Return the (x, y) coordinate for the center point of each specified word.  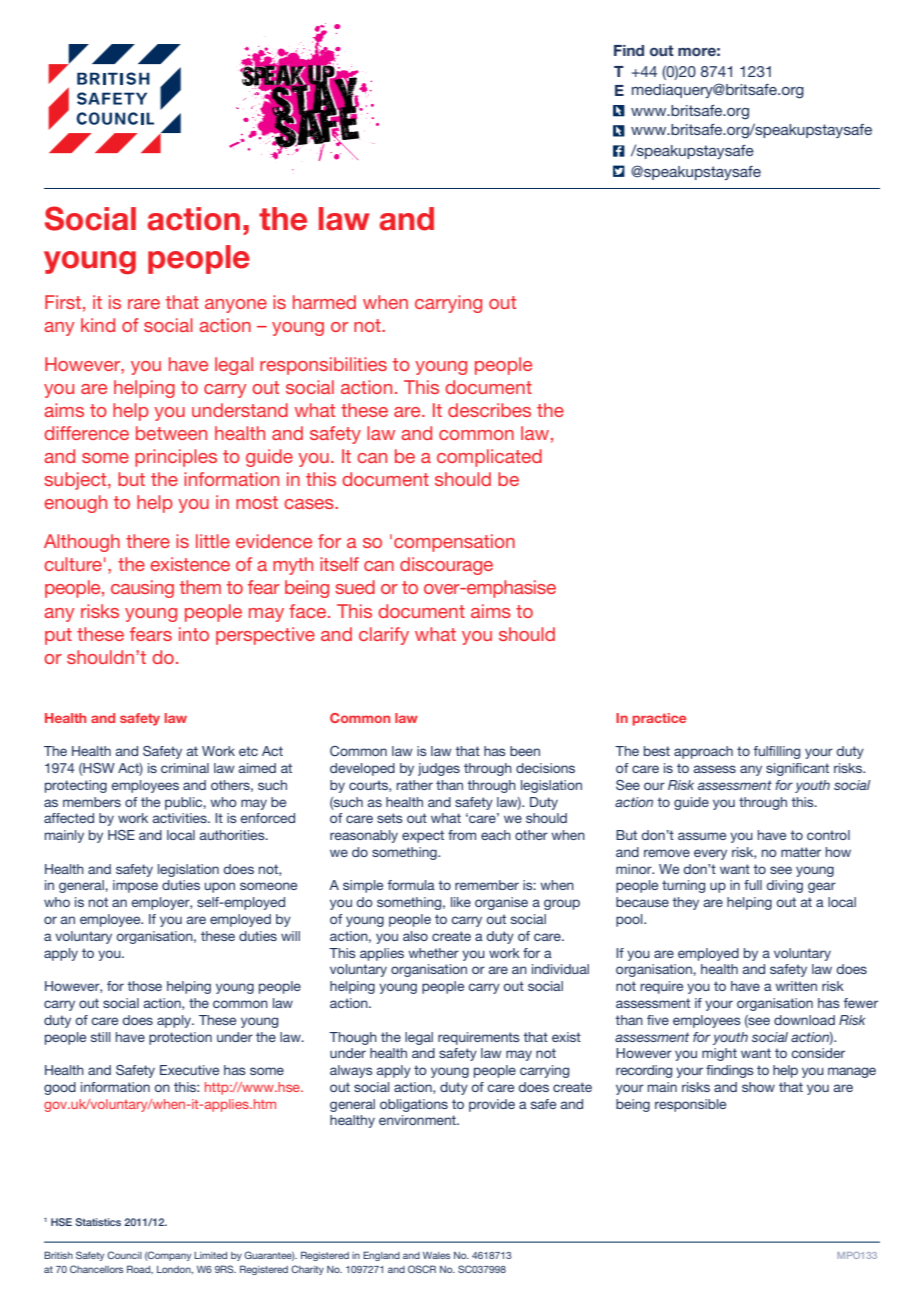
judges (439, 769)
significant (797, 769)
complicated (489, 458)
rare (144, 304)
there (148, 541)
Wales (436, 1255)
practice (659, 719)
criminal (185, 768)
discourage (446, 566)
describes (489, 410)
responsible (690, 1105)
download (804, 1020)
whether (433, 953)
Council (124, 1255)
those (144, 986)
